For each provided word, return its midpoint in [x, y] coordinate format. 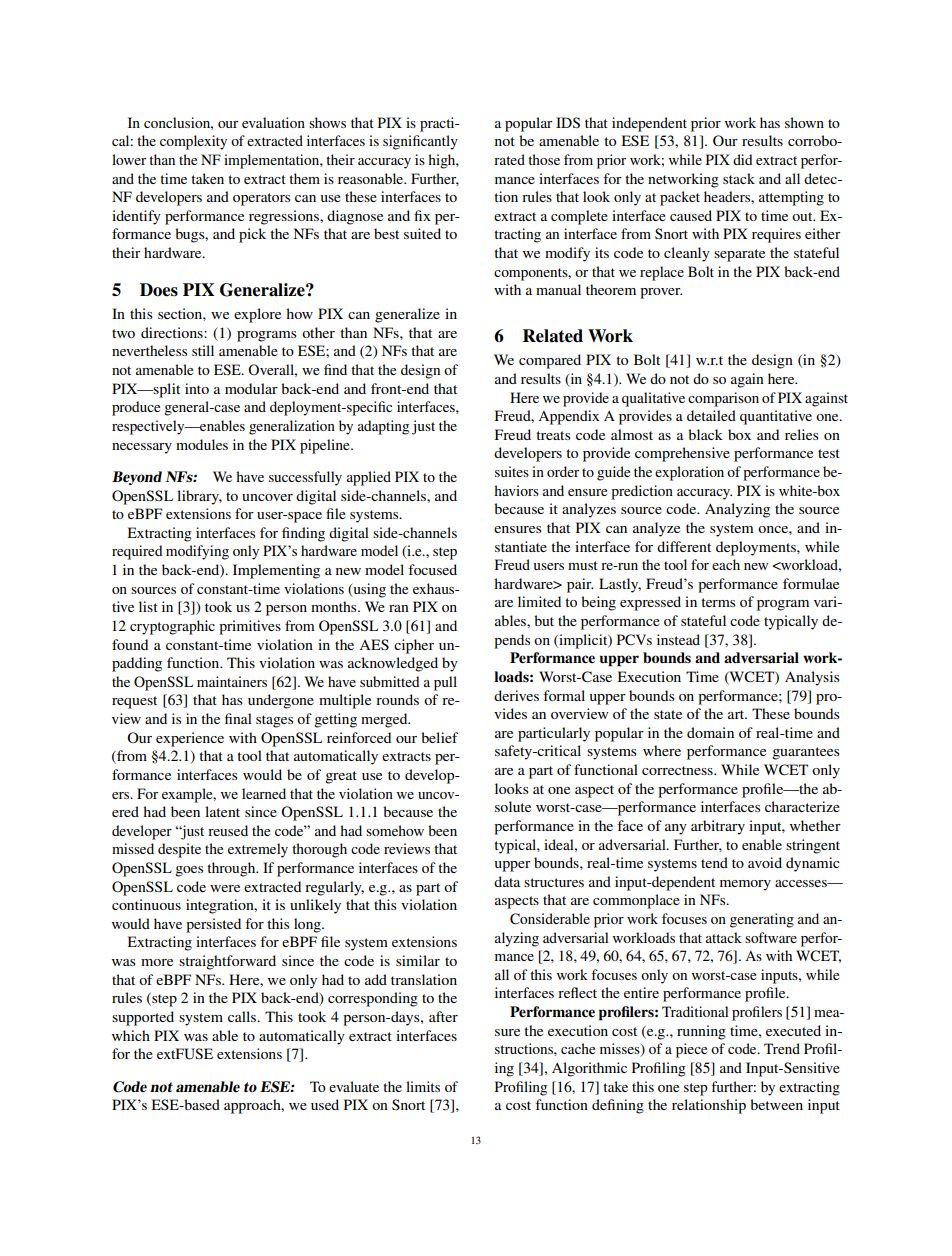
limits [423, 1086]
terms [718, 602]
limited [539, 601]
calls [243, 1016]
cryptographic [172, 627]
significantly [420, 142]
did [742, 159]
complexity [193, 142]
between [776, 1104]
